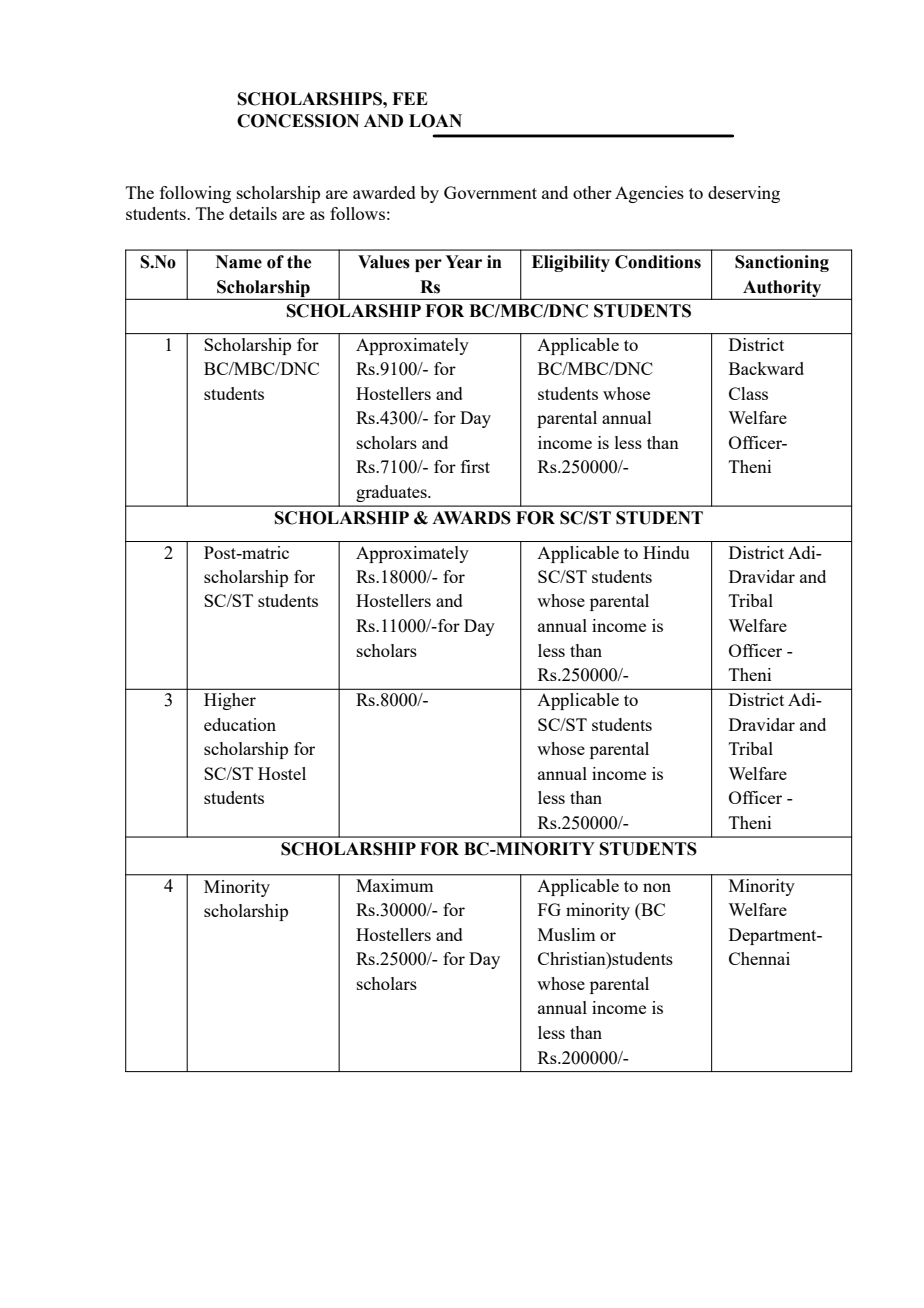  What do you see at coordinates (394, 885) in the screenshot?
I see `Maximum` at bounding box center [394, 885].
